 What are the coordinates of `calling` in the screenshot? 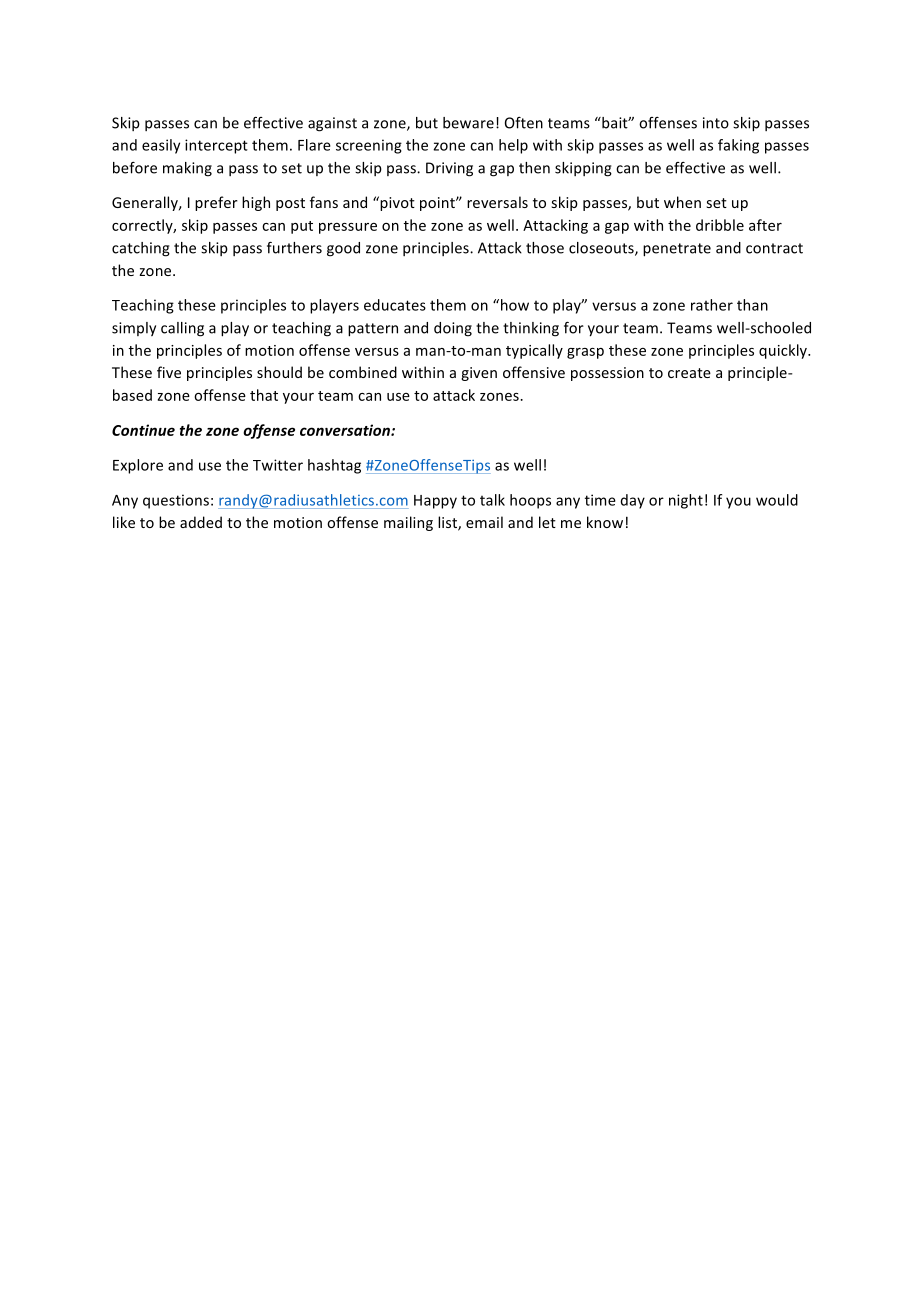 It's located at (182, 329).
